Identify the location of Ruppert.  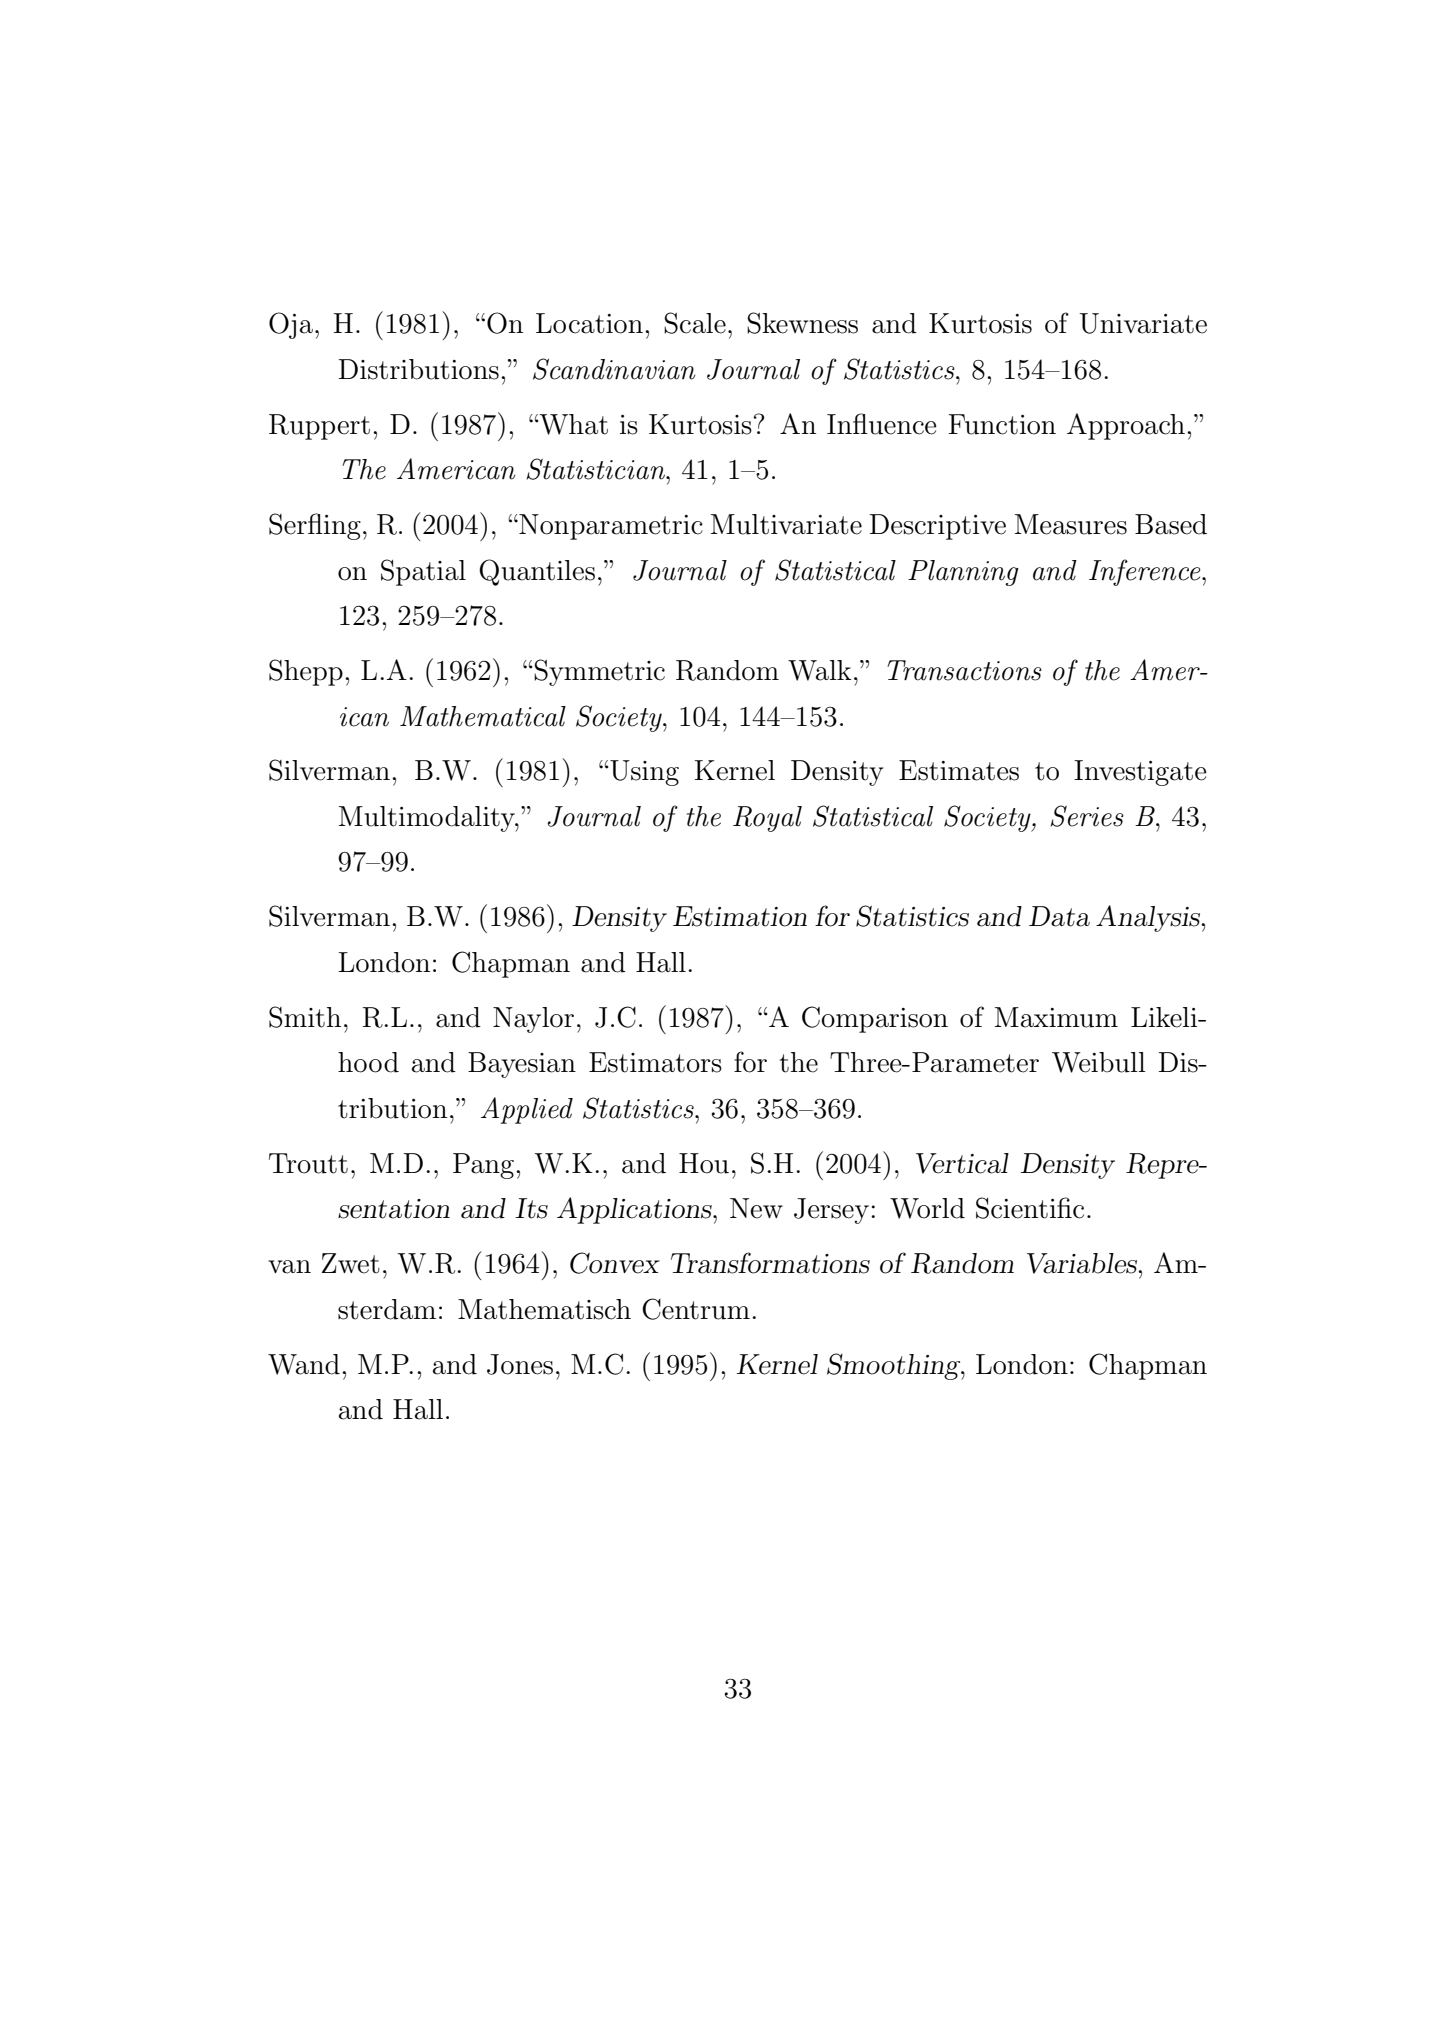
(319, 427).
